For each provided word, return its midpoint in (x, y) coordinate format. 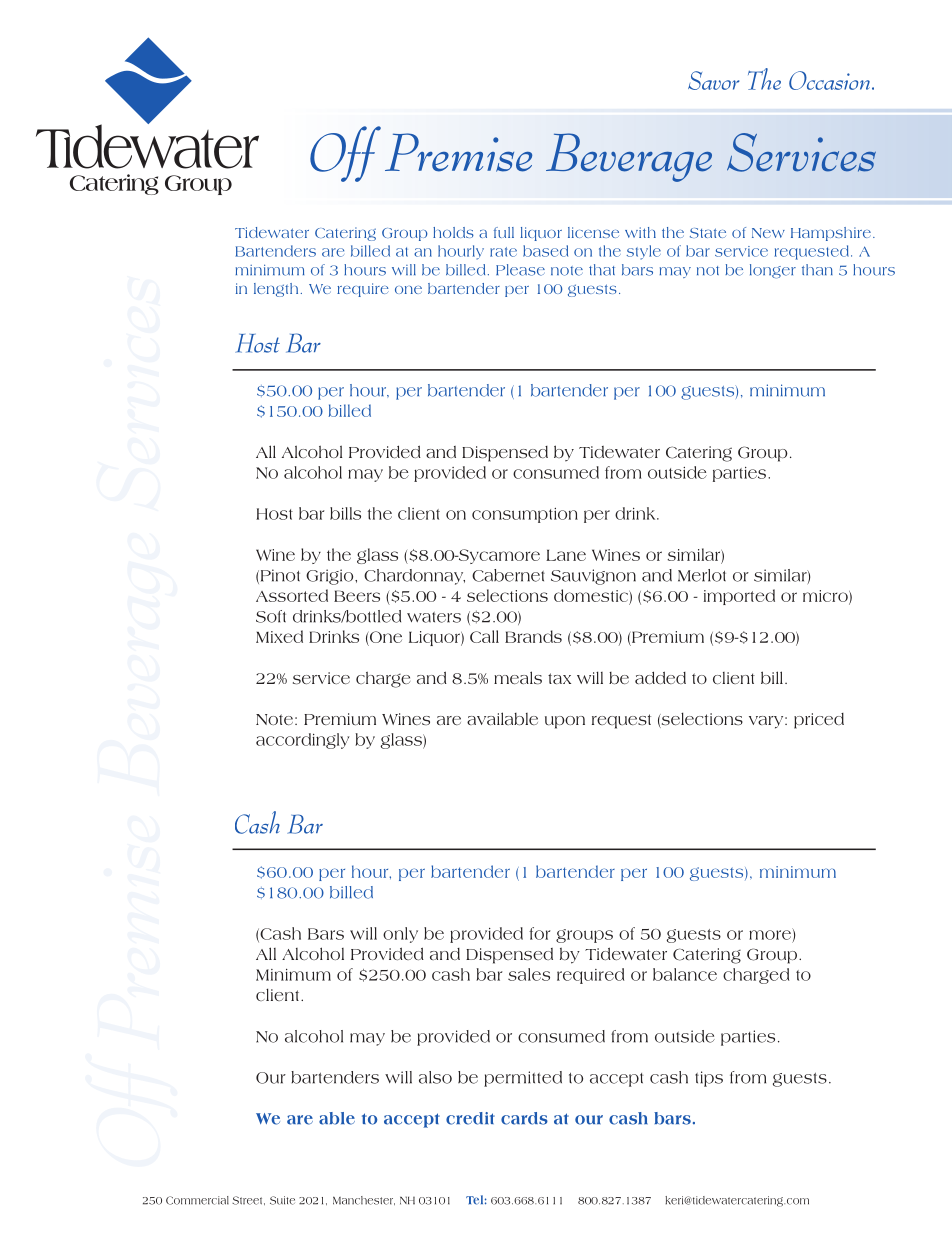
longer (773, 271)
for (540, 933)
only (400, 935)
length (276, 290)
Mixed (279, 636)
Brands (533, 636)
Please (520, 270)
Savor (713, 80)
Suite (282, 1200)
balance (685, 974)
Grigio (331, 577)
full (504, 232)
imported (739, 597)
